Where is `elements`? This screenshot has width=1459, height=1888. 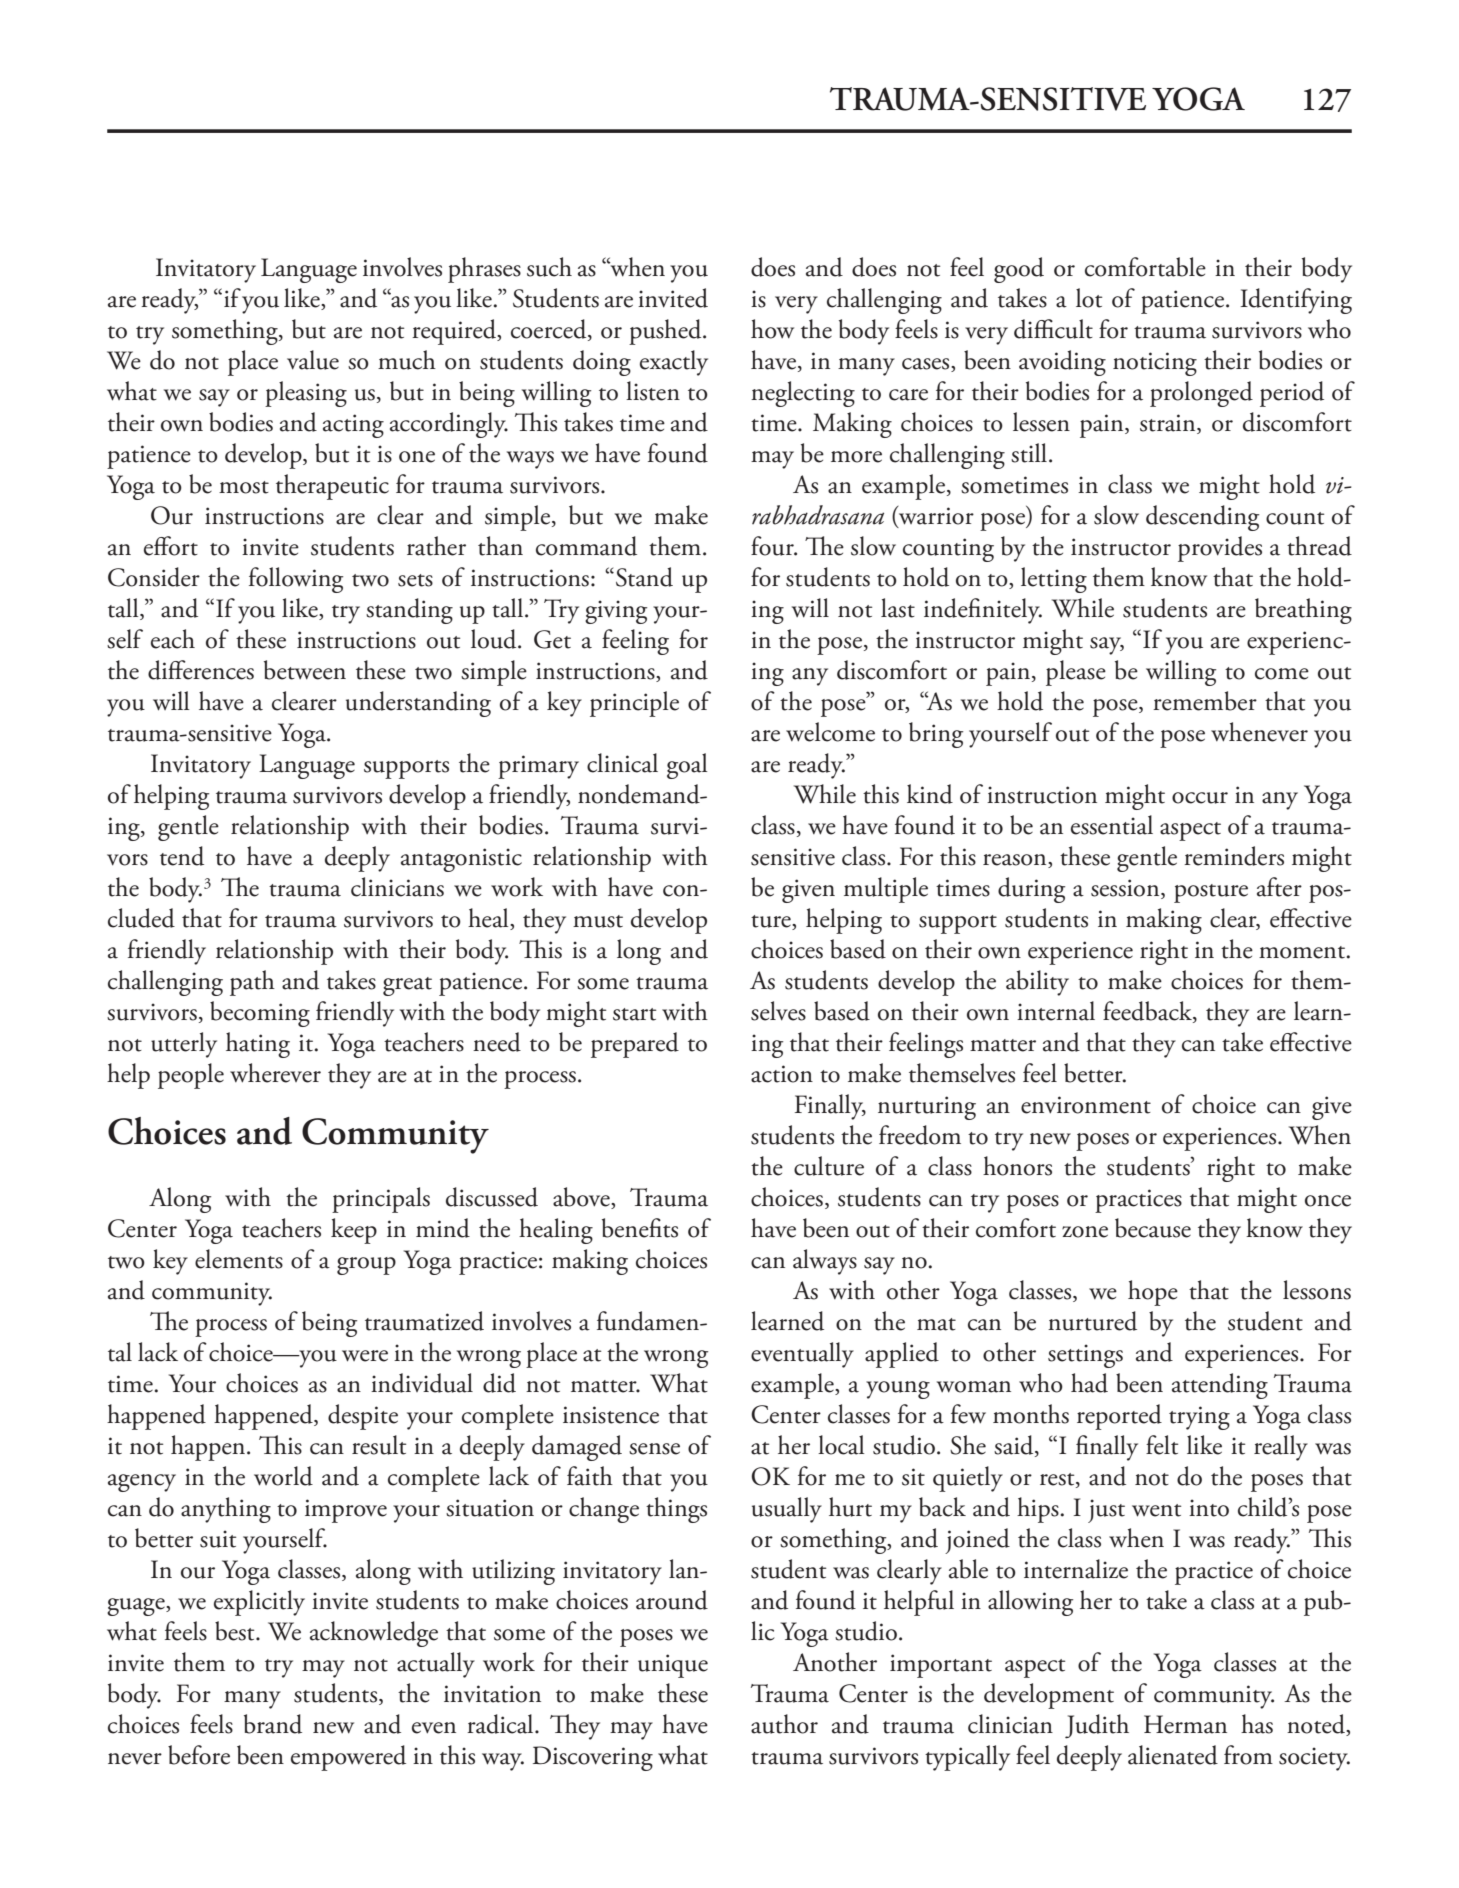 elements is located at coordinates (239, 1259).
